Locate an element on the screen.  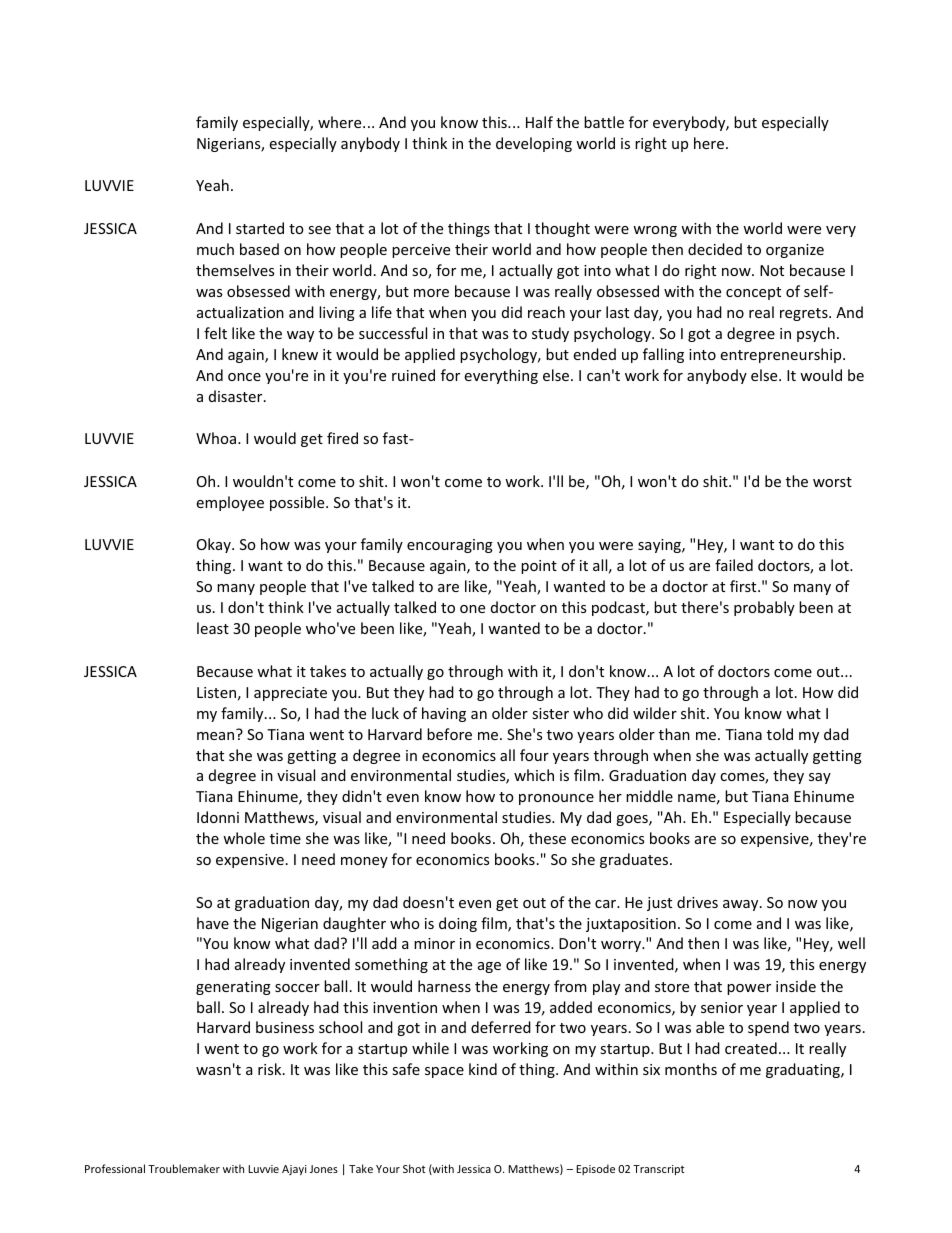
developing is located at coordinates (534, 144).
